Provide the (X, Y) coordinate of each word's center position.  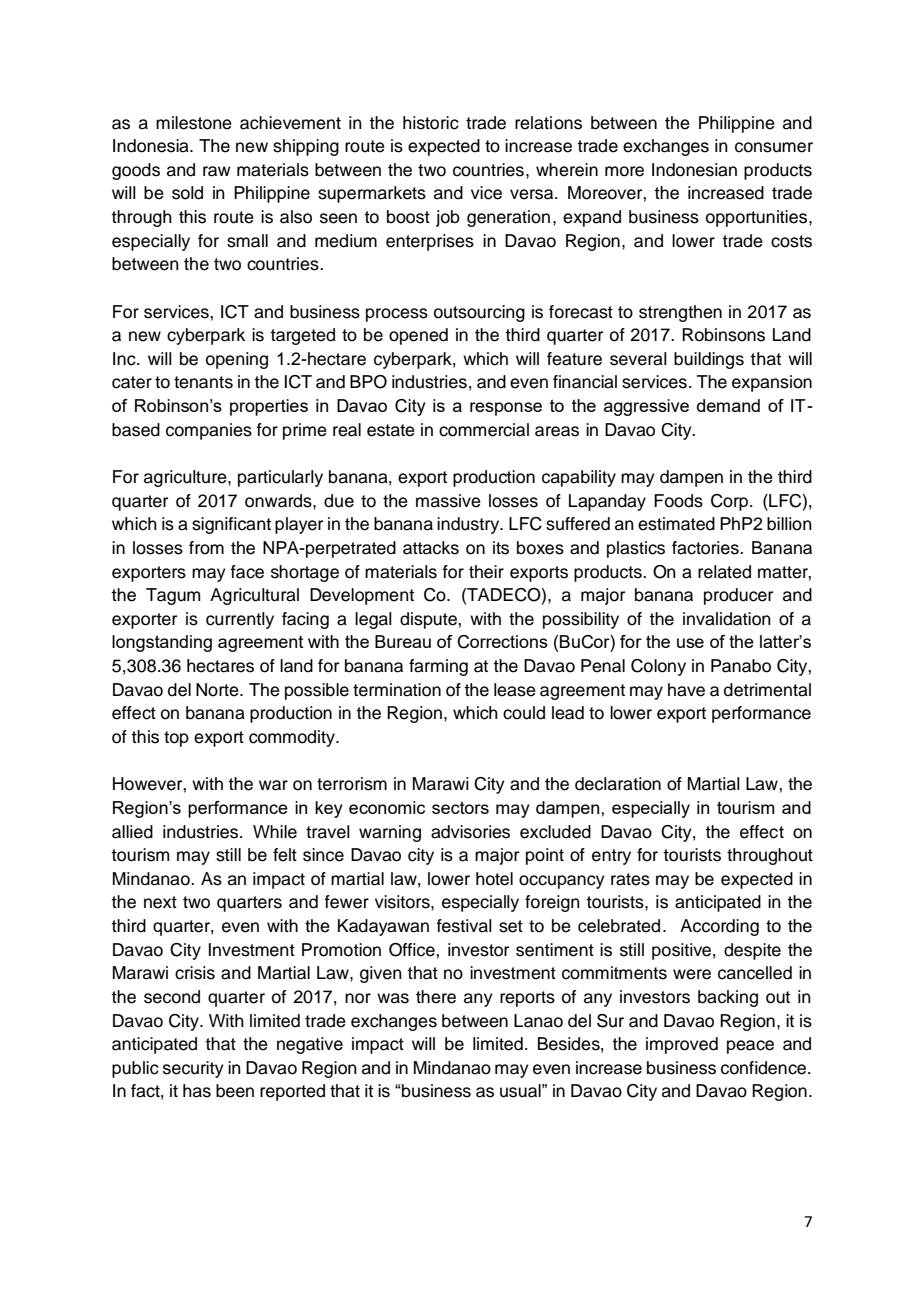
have (686, 690)
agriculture (186, 478)
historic (431, 123)
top (176, 739)
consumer (774, 147)
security (193, 1069)
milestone (194, 123)
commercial (484, 430)
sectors (460, 807)
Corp (731, 502)
